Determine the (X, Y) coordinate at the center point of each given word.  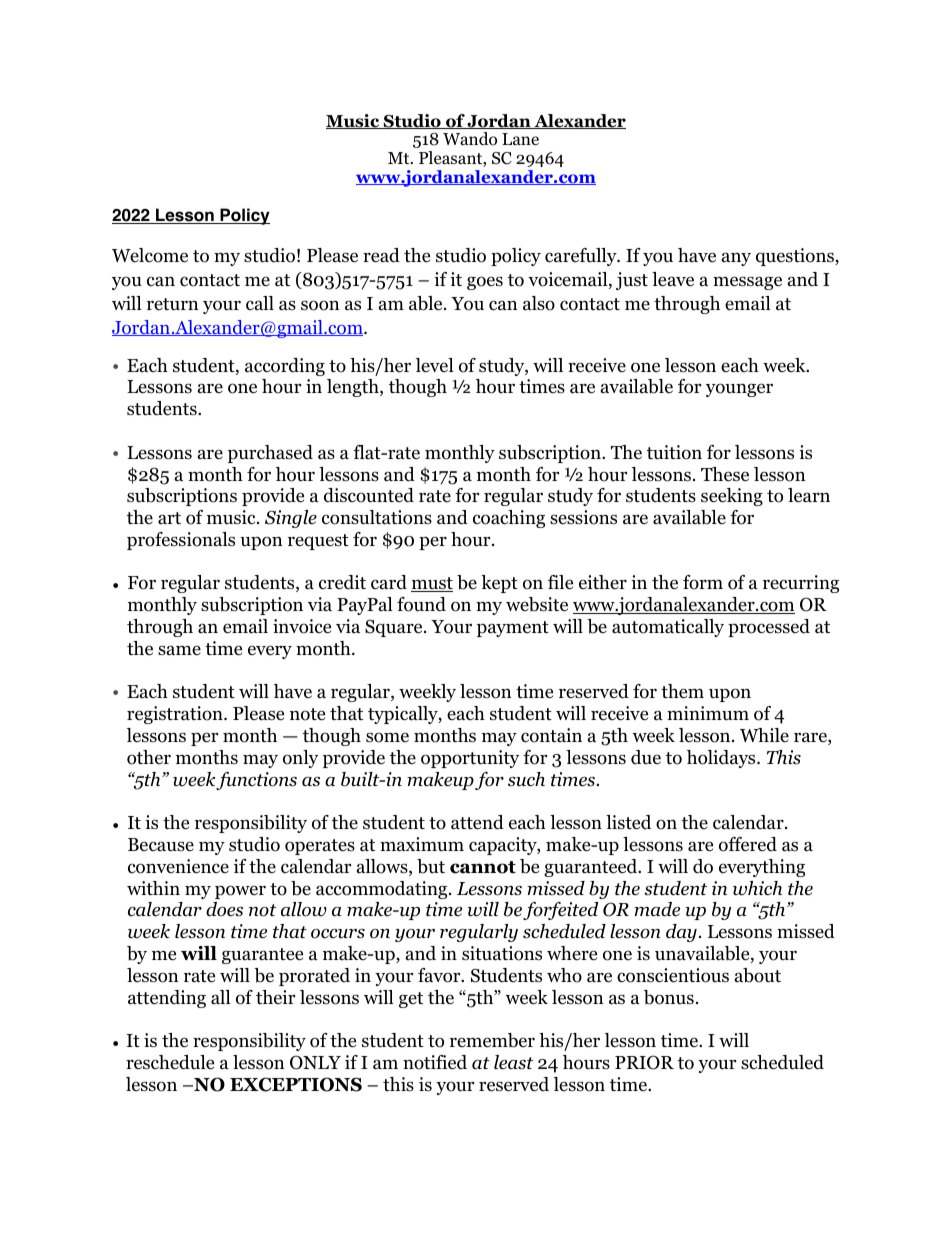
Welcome (150, 255)
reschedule (170, 1062)
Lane (520, 139)
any (736, 259)
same (179, 650)
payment (513, 629)
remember (492, 1040)
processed (769, 628)
